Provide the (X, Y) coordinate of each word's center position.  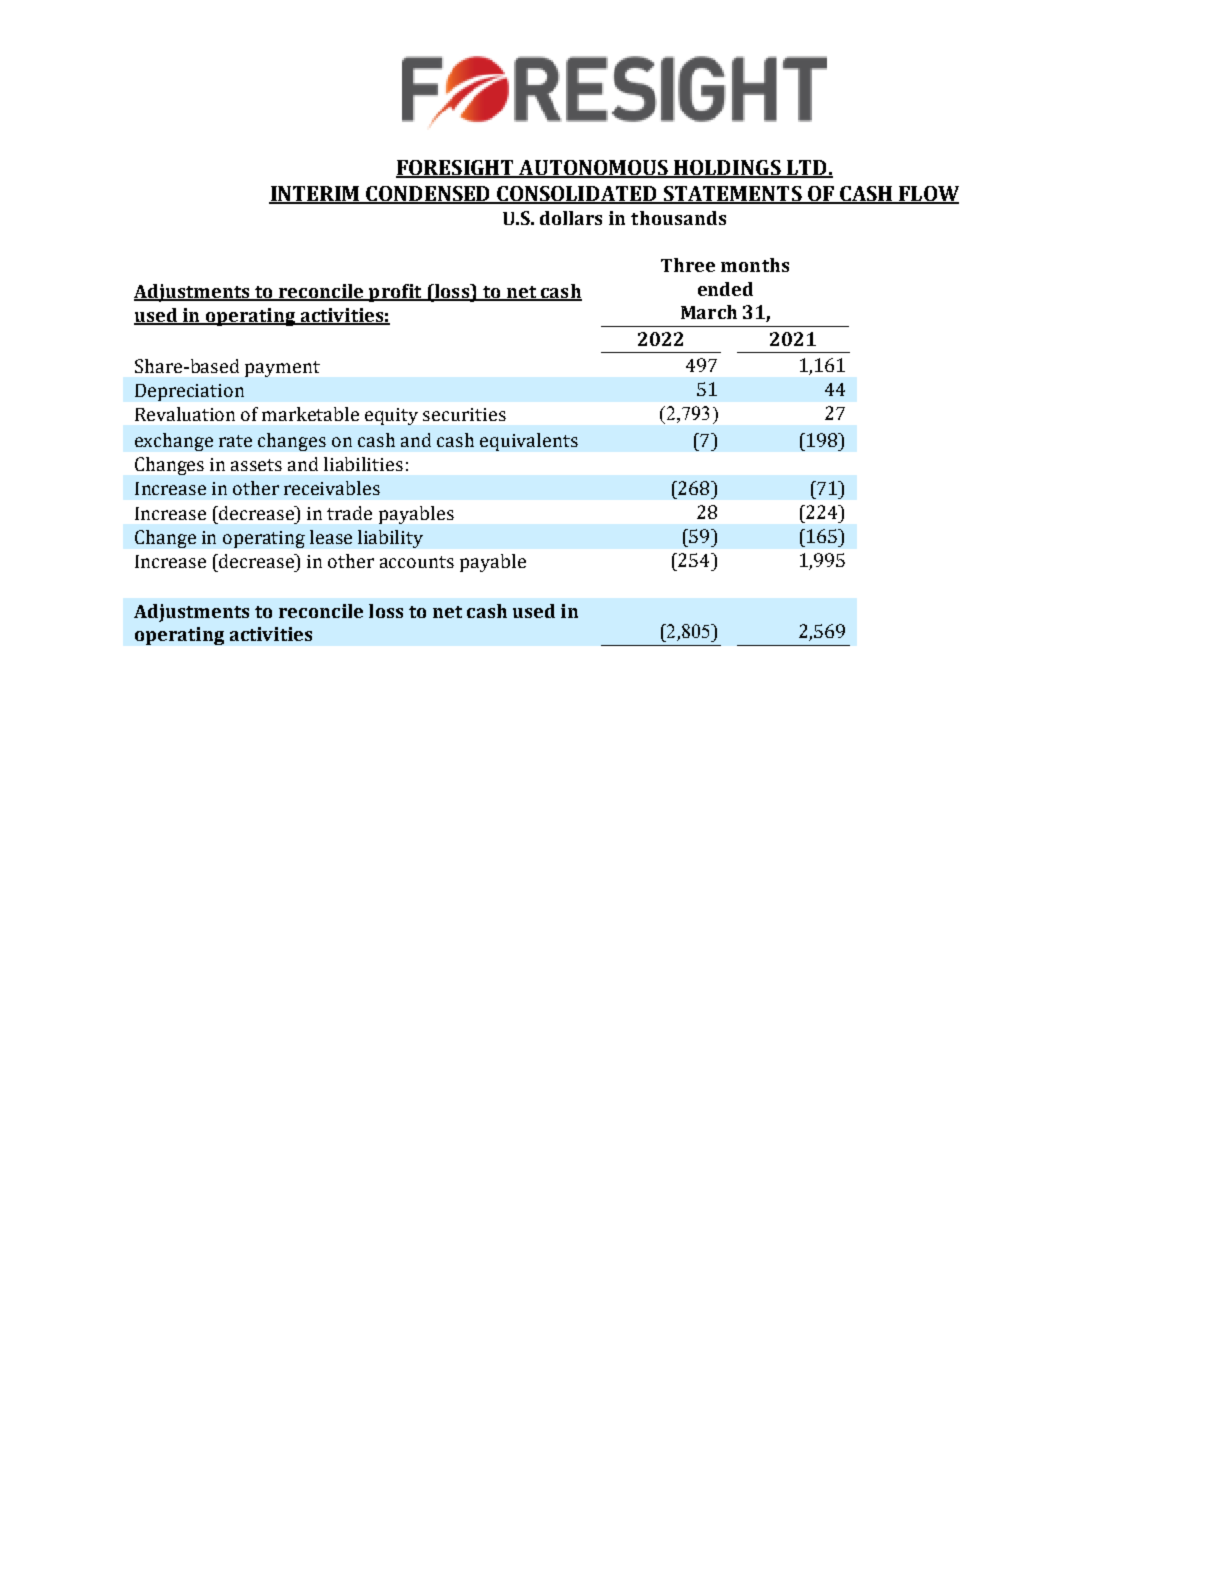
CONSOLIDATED (577, 195)
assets (256, 465)
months (755, 265)
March (709, 312)
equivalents (529, 442)
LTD (807, 169)
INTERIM (315, 195)
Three (688, 265)
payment (282, 369)
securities (464, 414)
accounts (417, 562)
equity (391, 416)
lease (331, 537)
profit (395, 293)
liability (390, 539)
